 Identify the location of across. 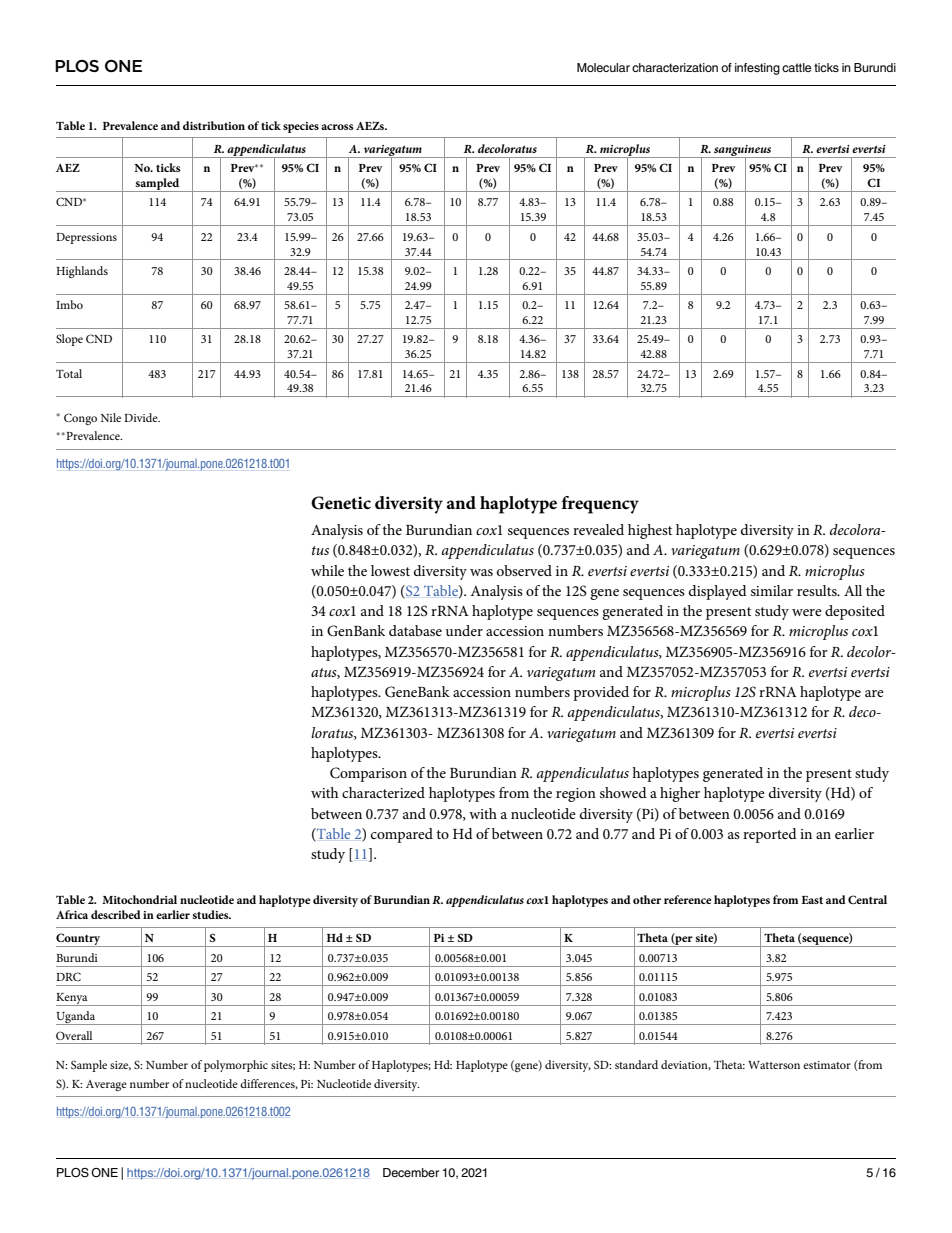
(337, 127).
